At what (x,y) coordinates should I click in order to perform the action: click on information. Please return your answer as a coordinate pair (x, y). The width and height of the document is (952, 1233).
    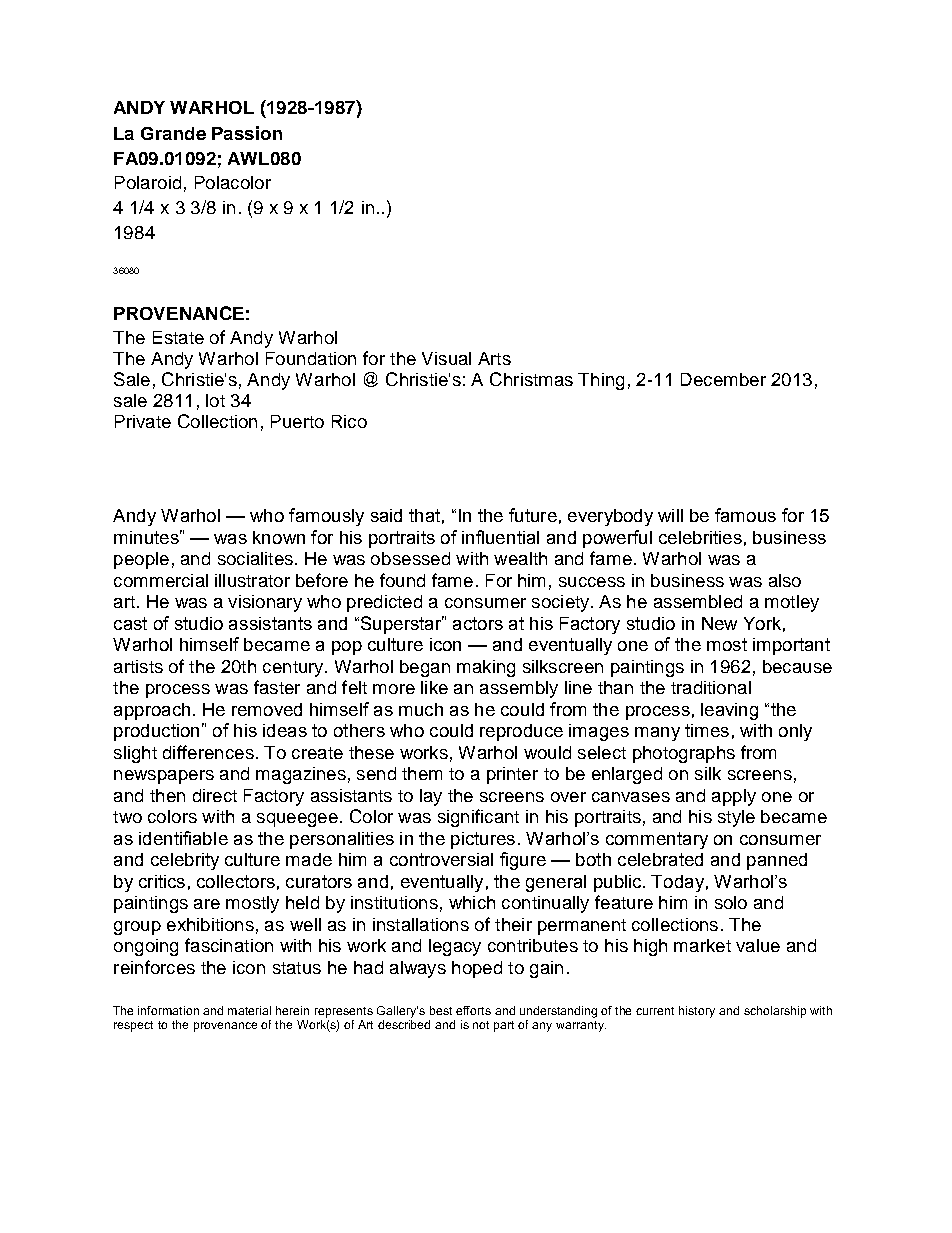
    Looking at the image, I should click on (168, 1010).
